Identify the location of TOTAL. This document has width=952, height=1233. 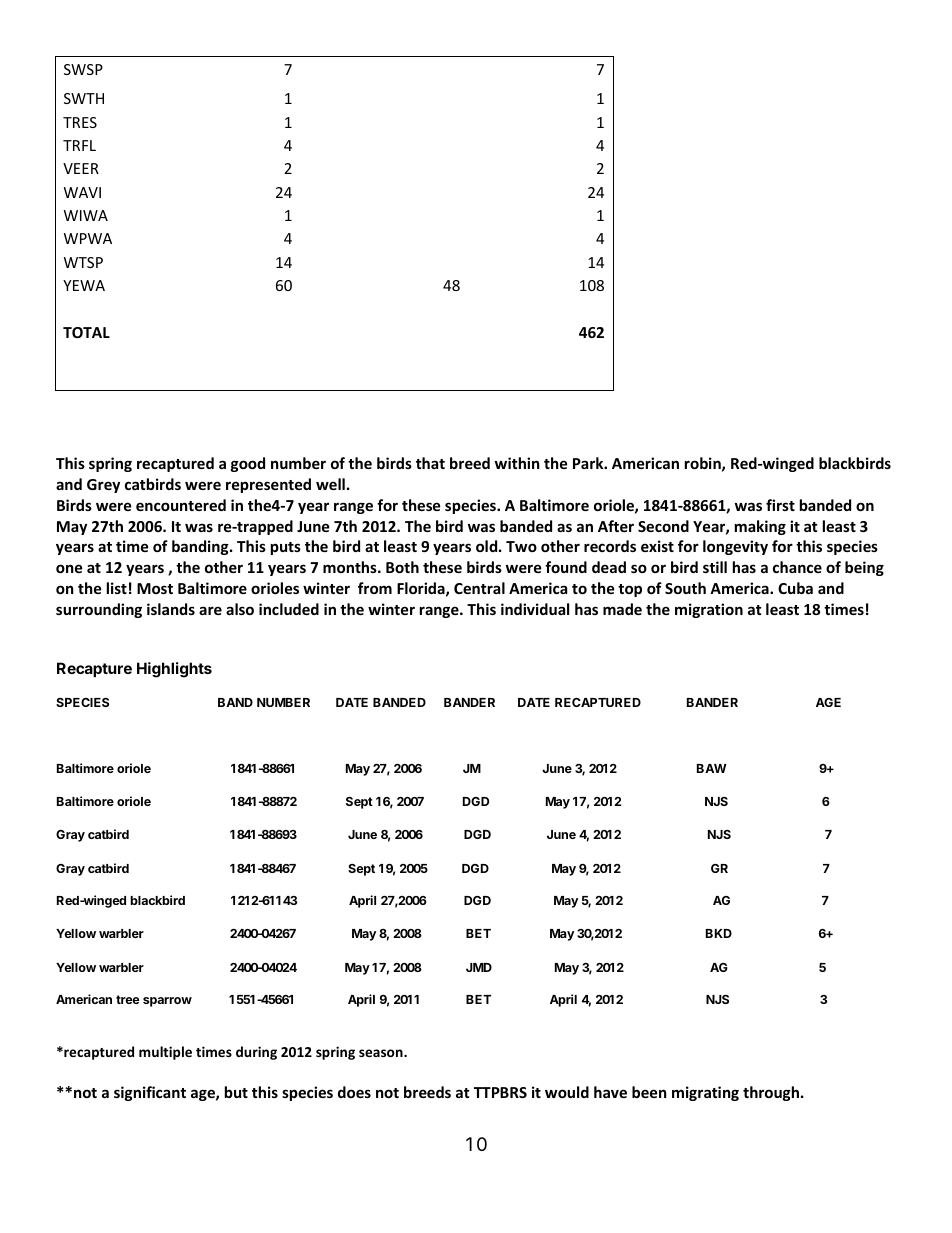
(86, 332).
